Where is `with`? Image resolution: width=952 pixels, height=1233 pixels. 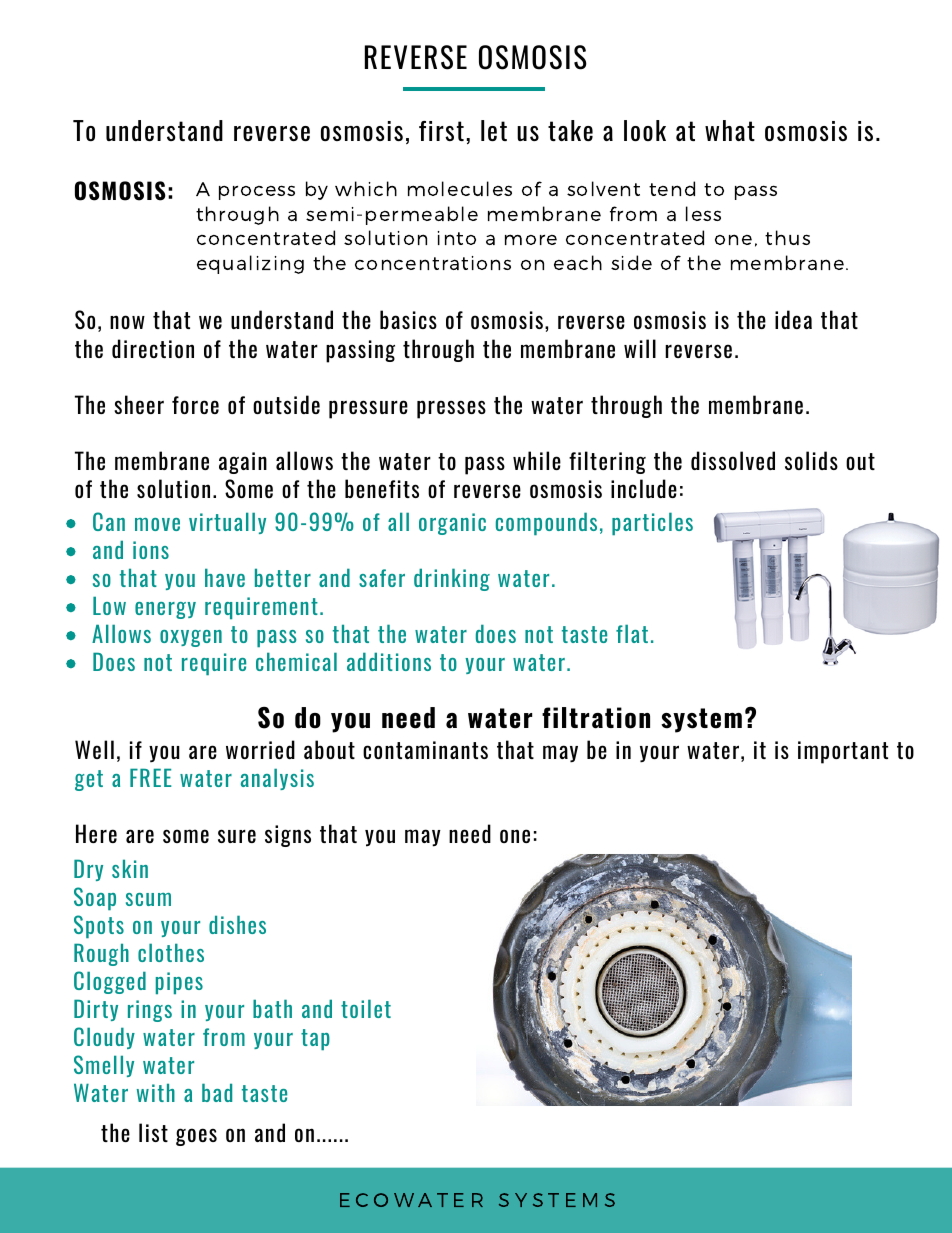
with is located at coordinates (156, 1092).
